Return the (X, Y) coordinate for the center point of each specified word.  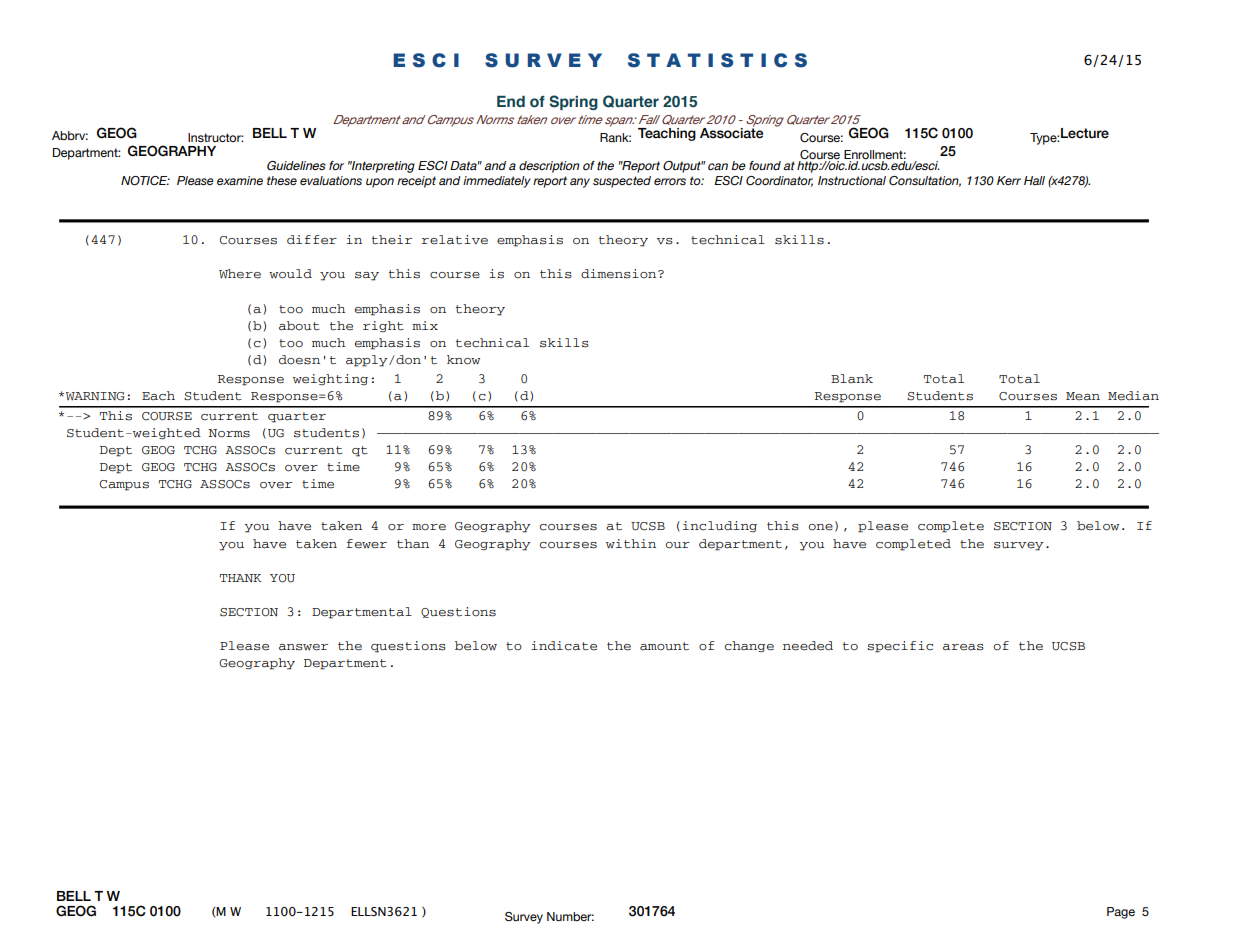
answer (303, 647)
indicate (564, 646)
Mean (1083, 396)
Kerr (1009, 180)
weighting (330, 379)
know (463, 360)
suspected (622, 182)
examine (240, 180)
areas (963, 647)
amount (664, 646)
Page (1121, 913)
